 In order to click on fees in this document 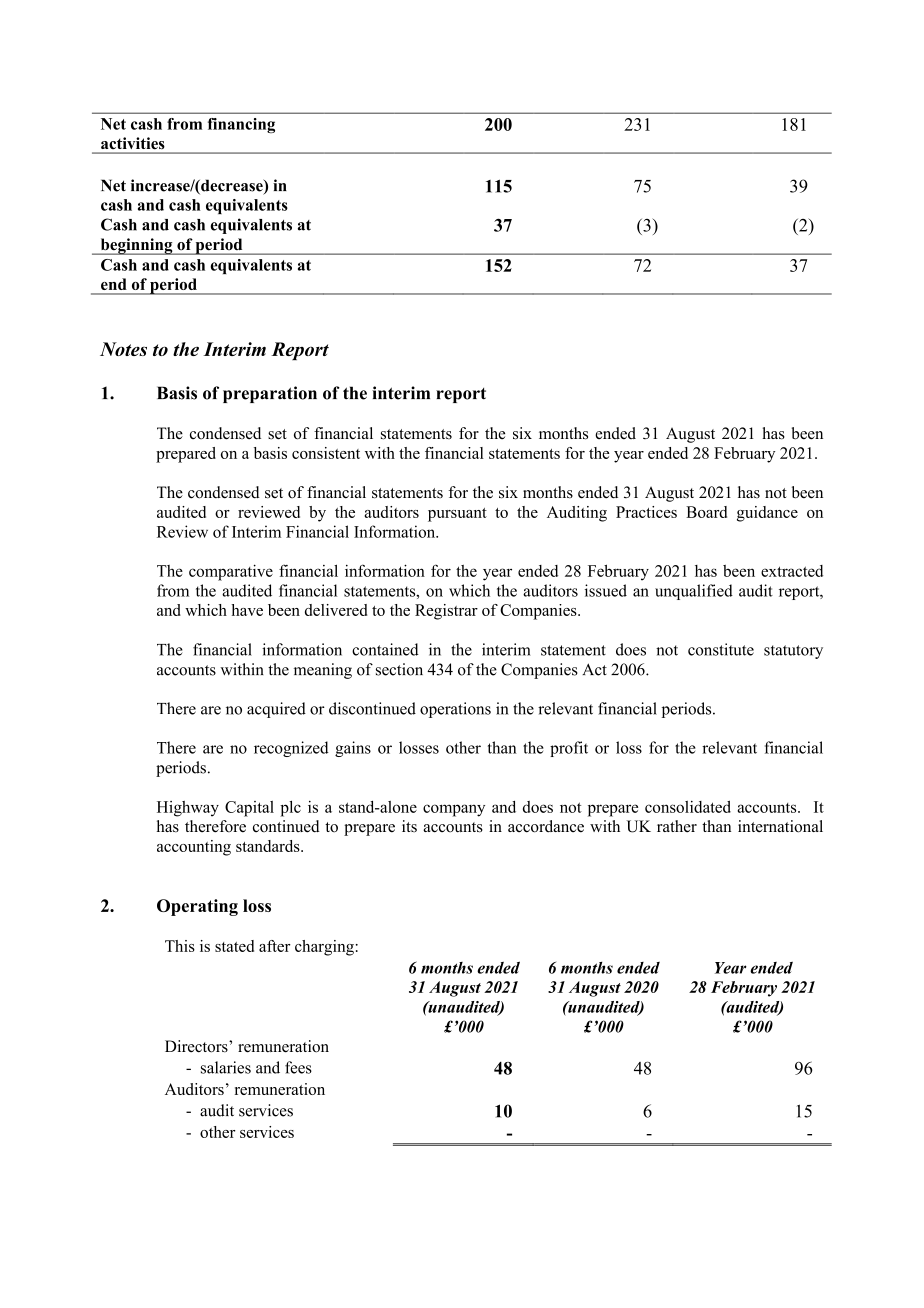, I will do `click(298, 1067)`.
